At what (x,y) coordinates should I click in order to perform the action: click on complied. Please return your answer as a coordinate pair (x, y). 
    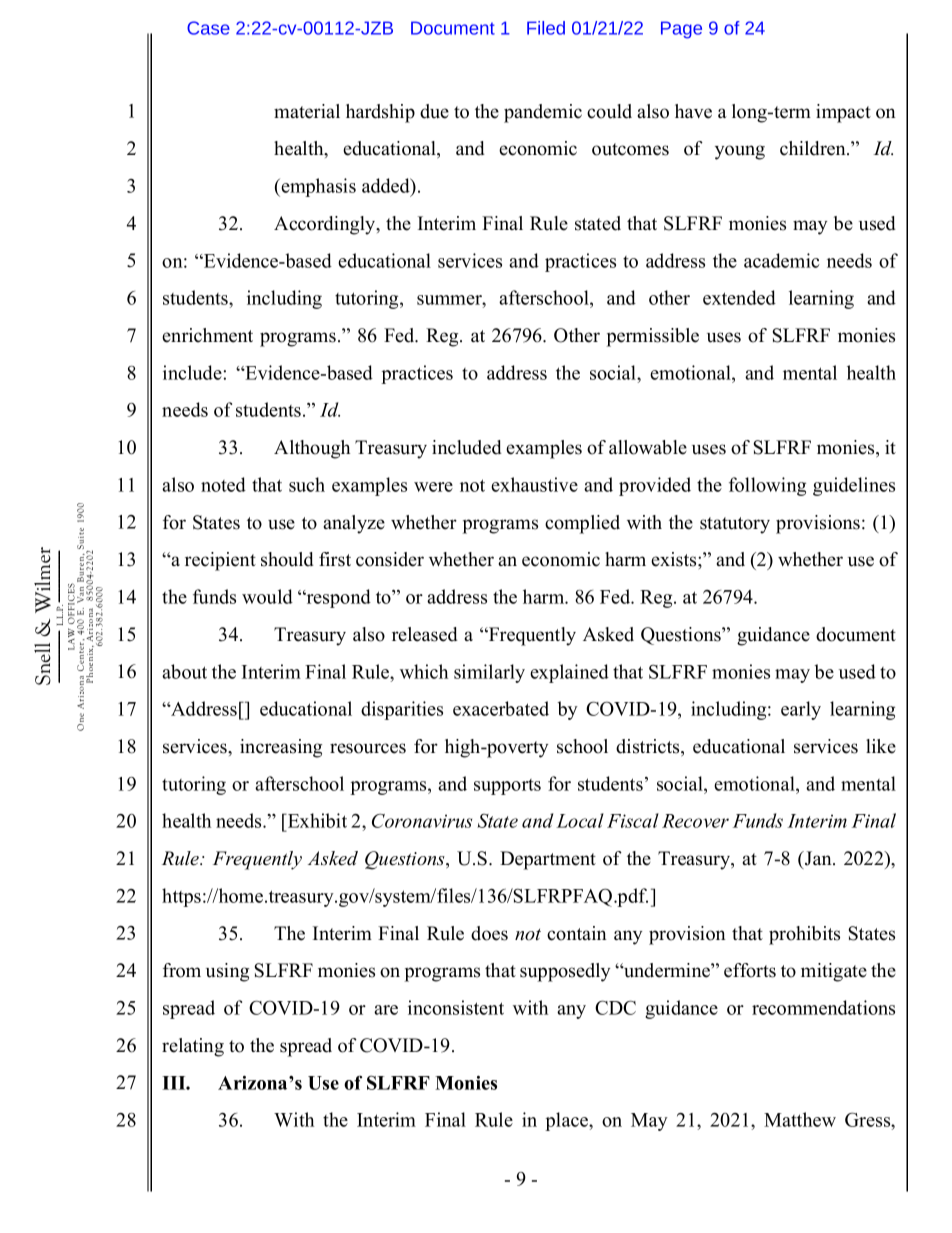
    Looking at the image, I should click on (582, 524).
